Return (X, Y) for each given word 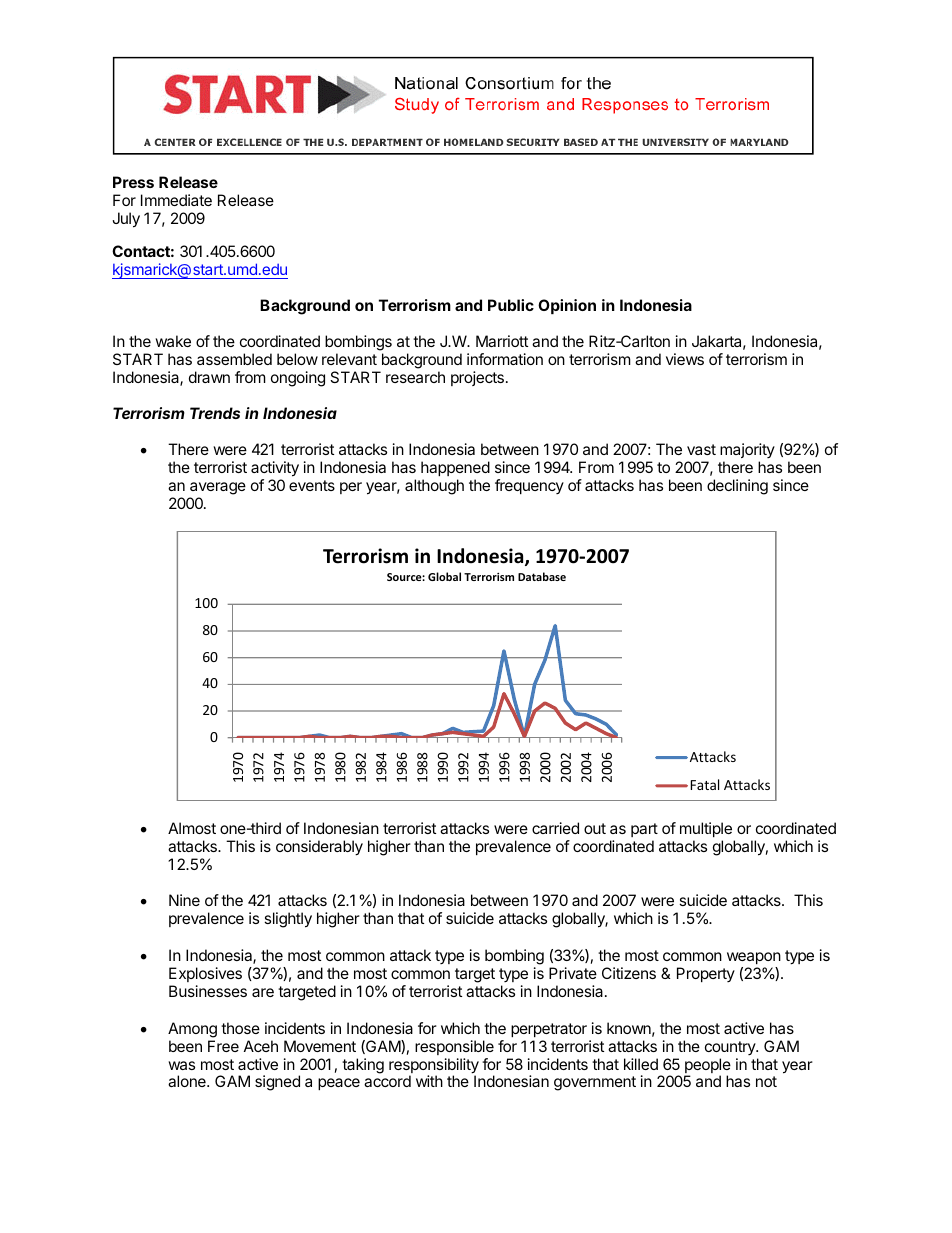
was (181, 1065)
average (217, 490)
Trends (215, 413)
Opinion (567, 306)
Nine (184, 900)
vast (701, 449)
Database (542, 576)
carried (555, 828)
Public (511, 305)
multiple (706, 829)
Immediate (176, 200)
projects (477, 378)
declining (737, 487)
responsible (454, 1047)
